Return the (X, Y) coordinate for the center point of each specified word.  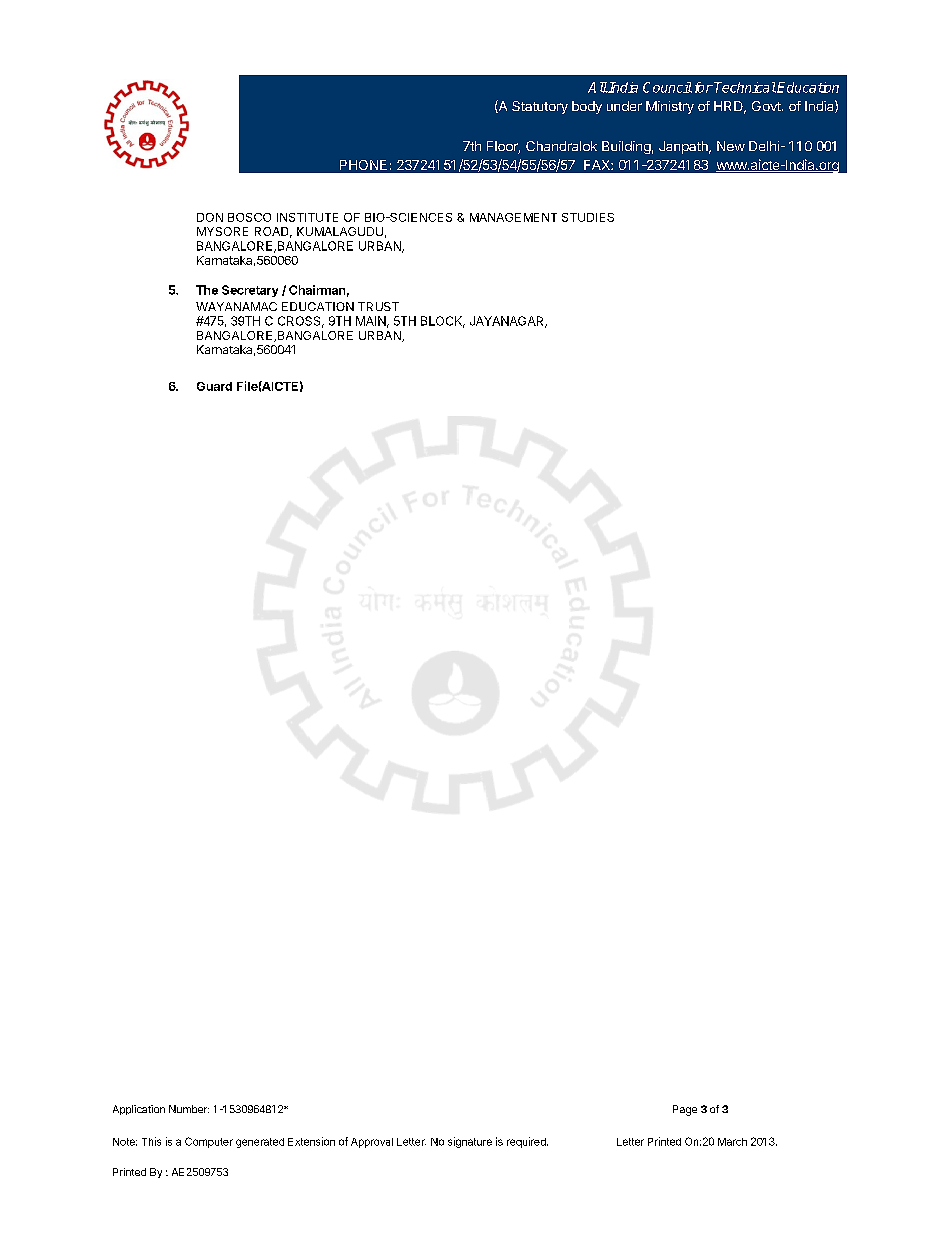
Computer (209, 1142)
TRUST (378, 306)
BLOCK (443, 322)
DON (210, 217)
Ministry (670, 107)
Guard (214, 386)
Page (685, 1110)
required (527, 1142)
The (207, 290)
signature (470, 1142)
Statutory (540, 107)
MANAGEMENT (513, 217)
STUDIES (588, 217)
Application (139, 1110)
